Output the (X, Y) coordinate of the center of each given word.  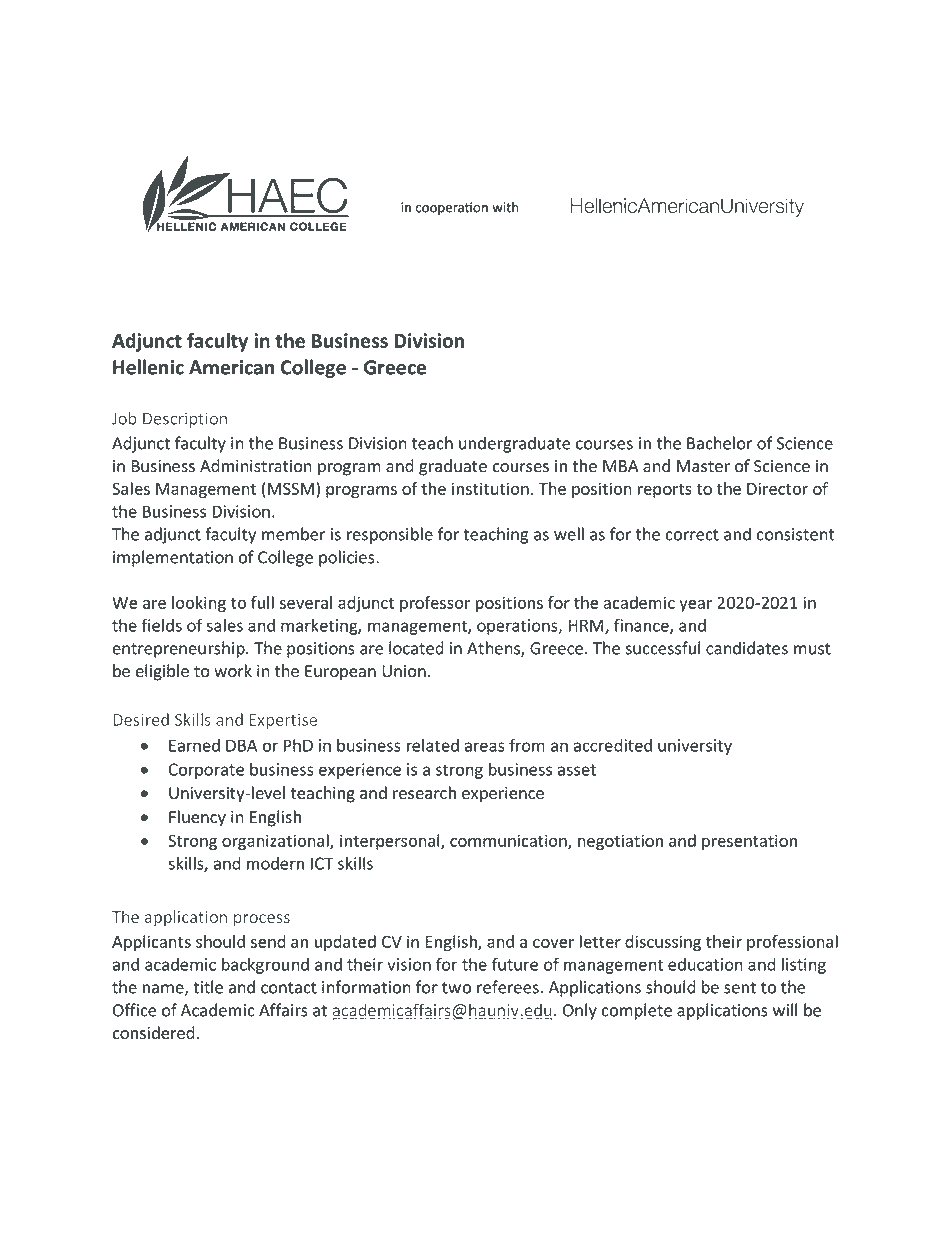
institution (490, 488)
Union (404, 671)
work (233, 671)
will (785, 1010)
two (456, 988)
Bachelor (720, 443)
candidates (747, 648)
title (208, 987)
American (231, 367)
